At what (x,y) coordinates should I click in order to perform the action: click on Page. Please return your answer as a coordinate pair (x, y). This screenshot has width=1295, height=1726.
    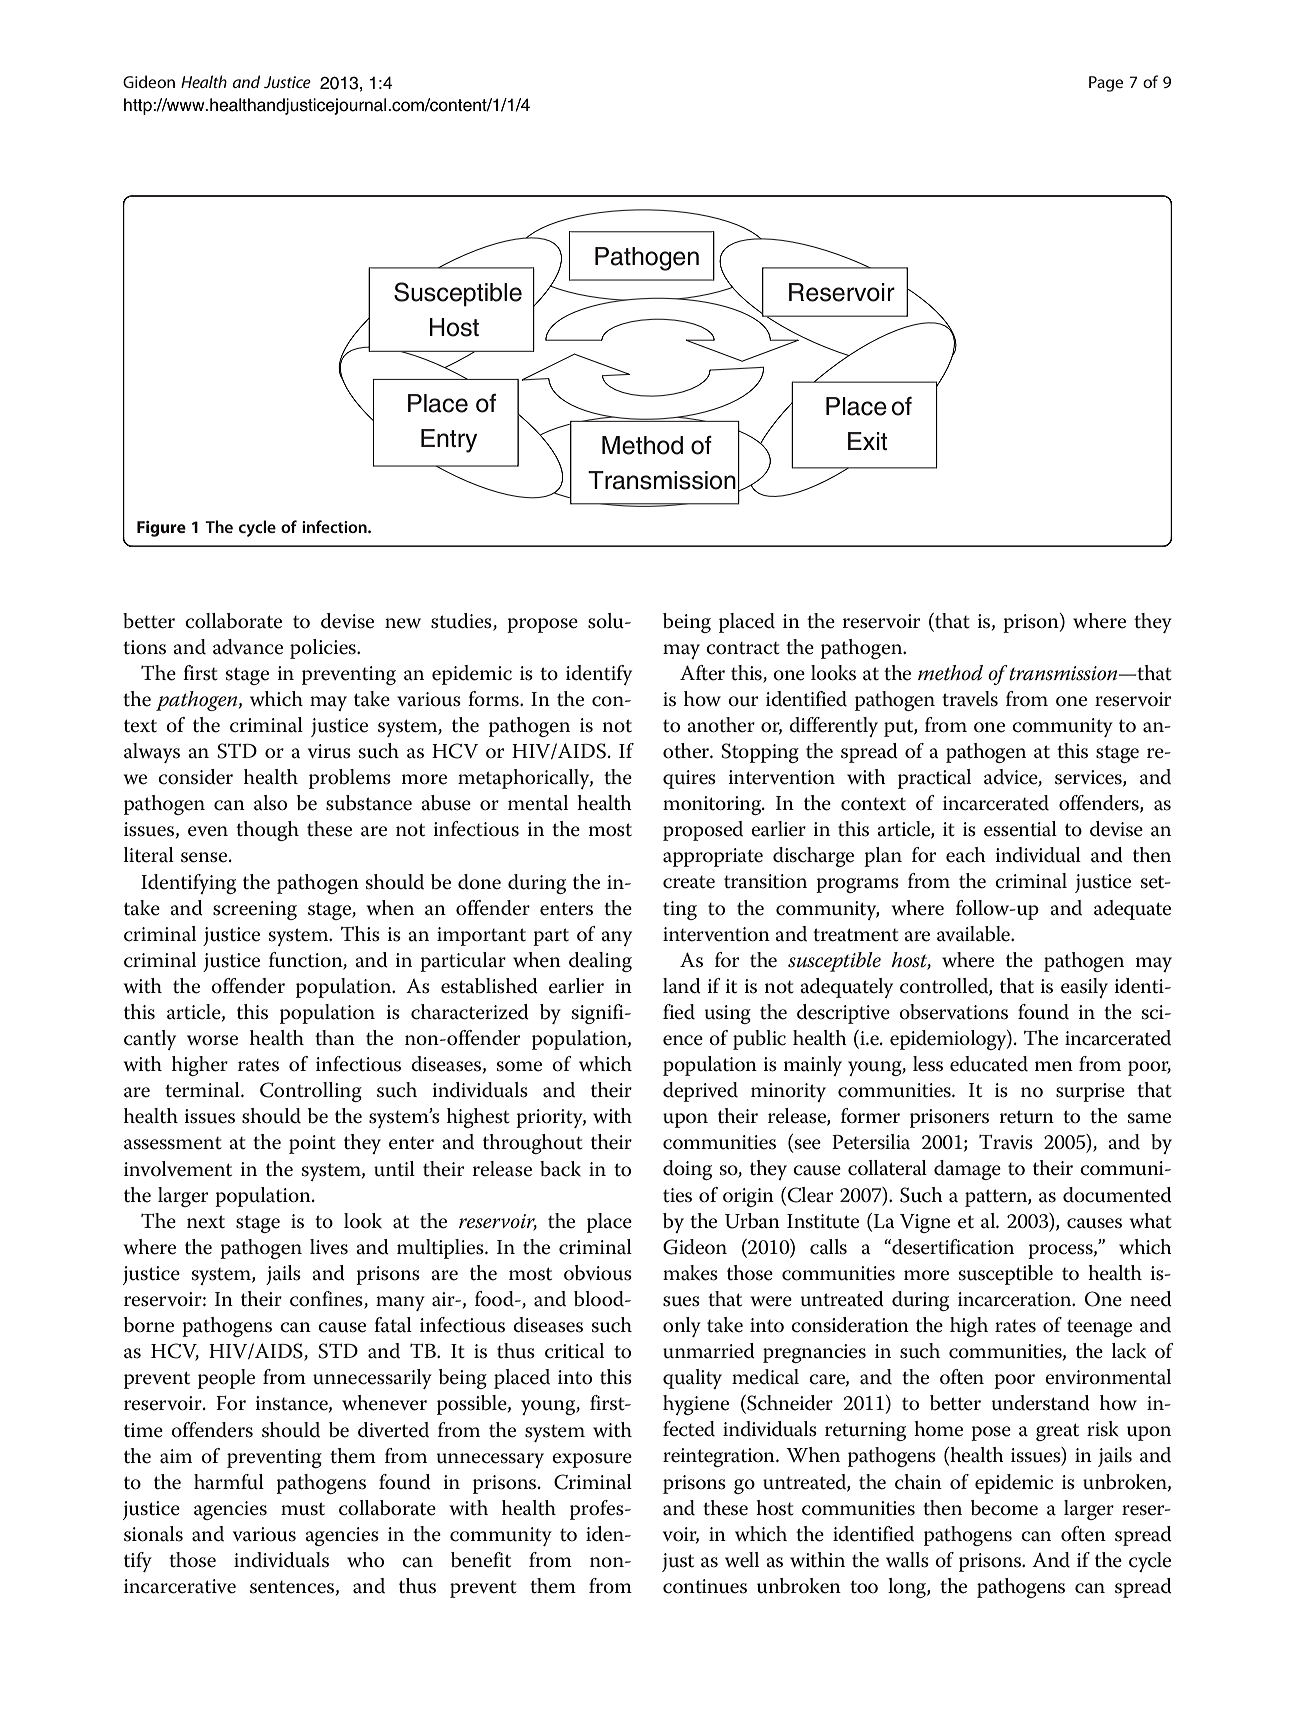
    Looking at the image, I should click on (1106, 84).
